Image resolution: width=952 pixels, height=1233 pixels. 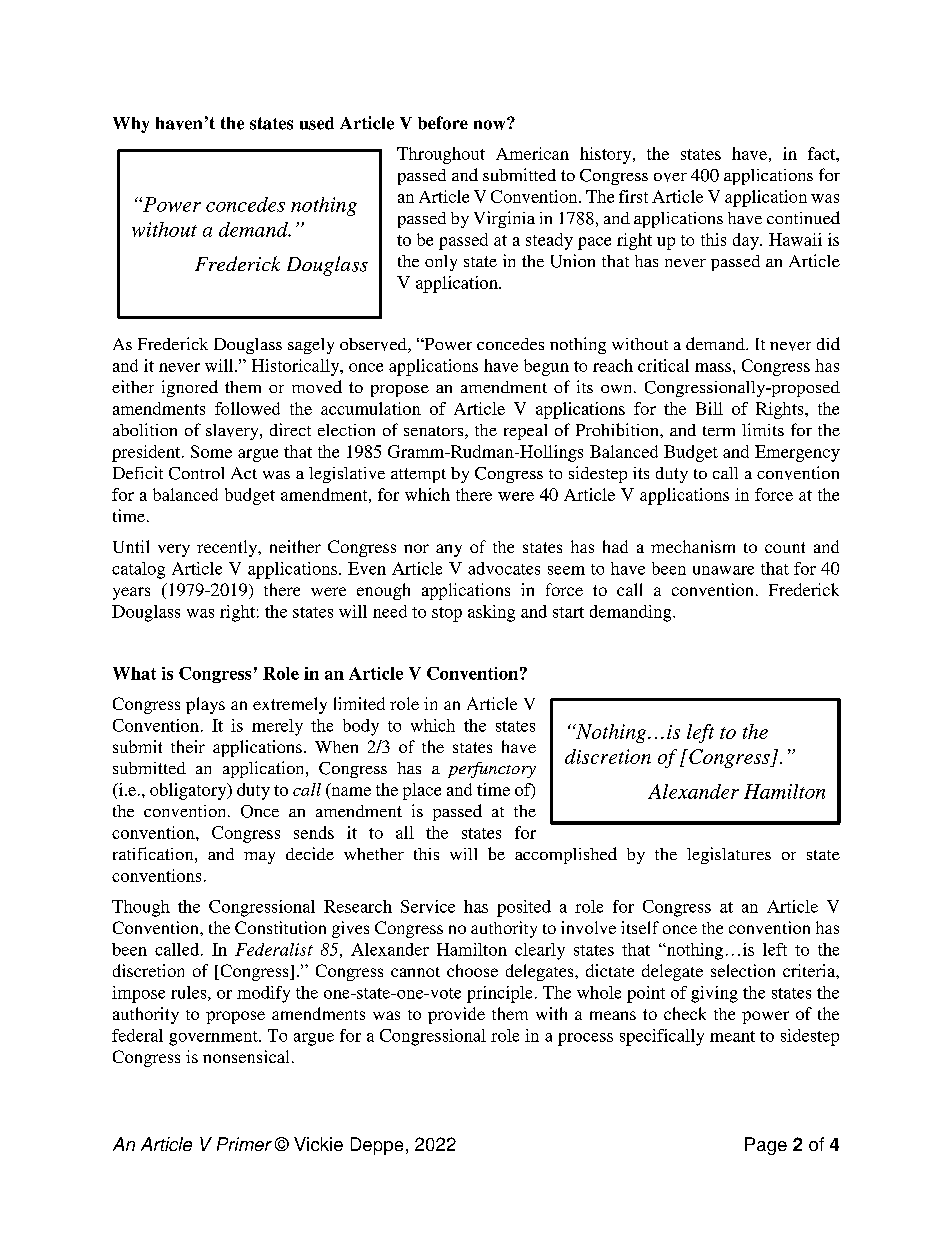 I want to click on Emergency, so click(x=797, y=453).
